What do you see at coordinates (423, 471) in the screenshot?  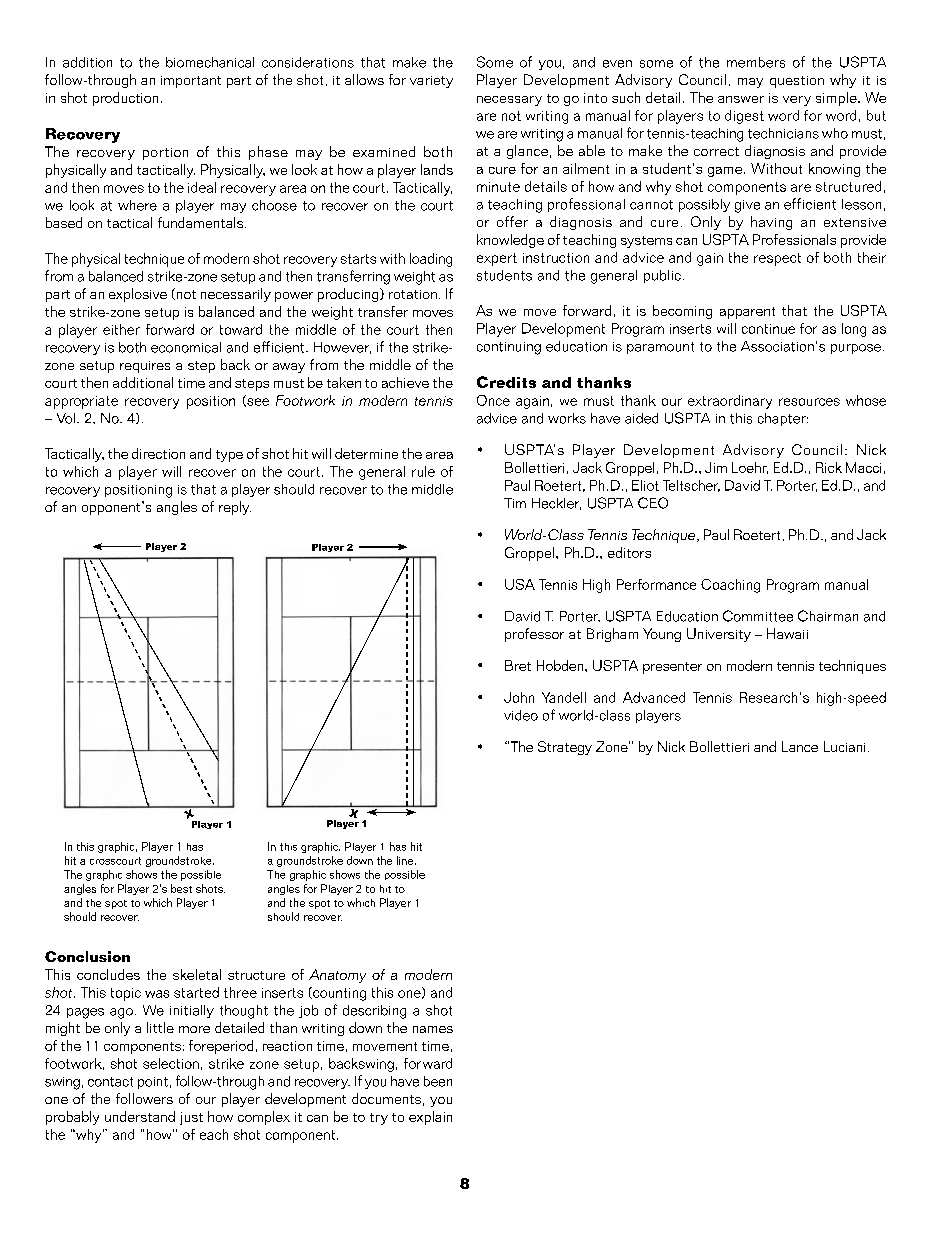 I see `rule` at bounding box center [423, 471].
